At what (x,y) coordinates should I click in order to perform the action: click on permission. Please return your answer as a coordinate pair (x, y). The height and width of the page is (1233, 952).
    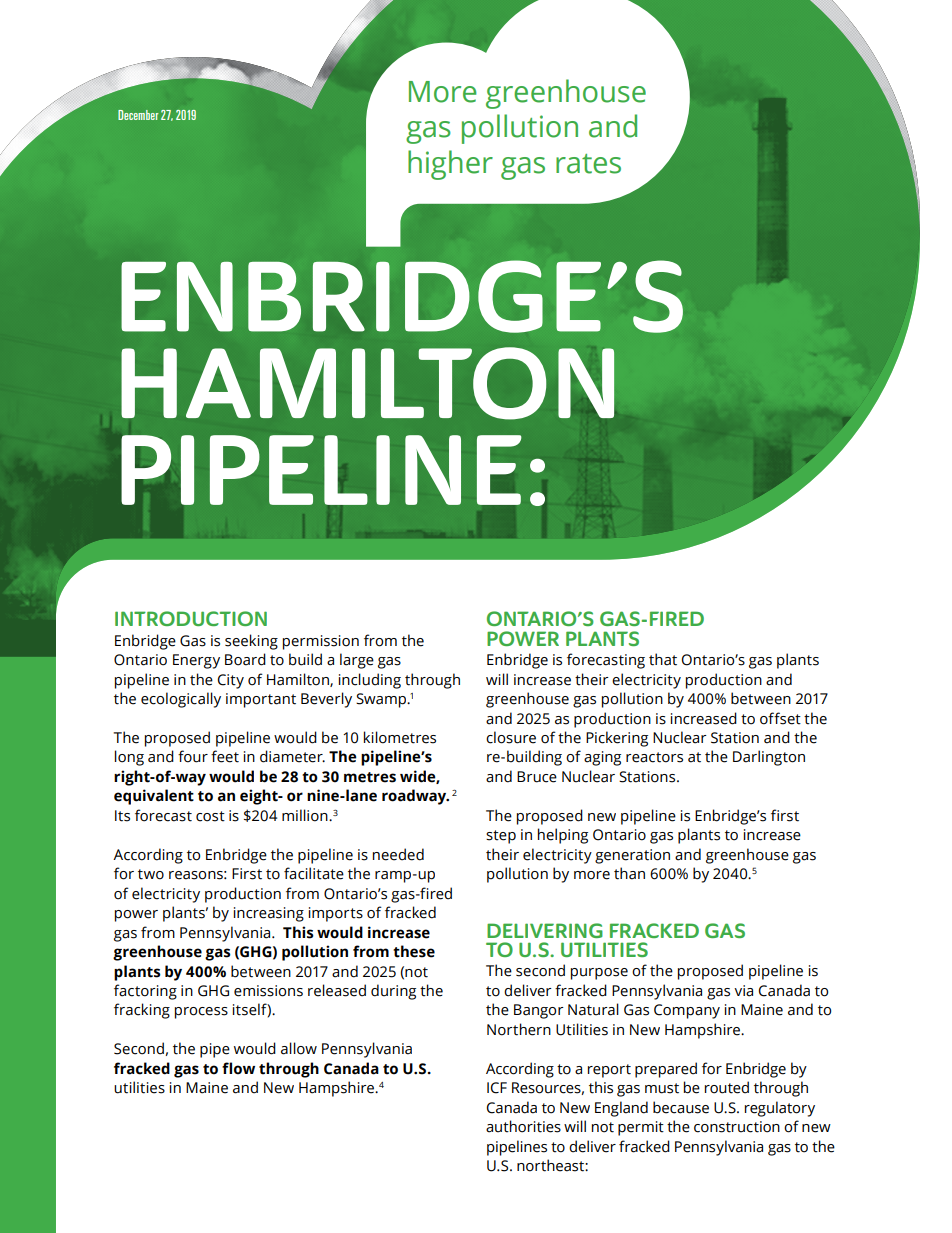
    Looking at the image, I should click on (321, 642).
